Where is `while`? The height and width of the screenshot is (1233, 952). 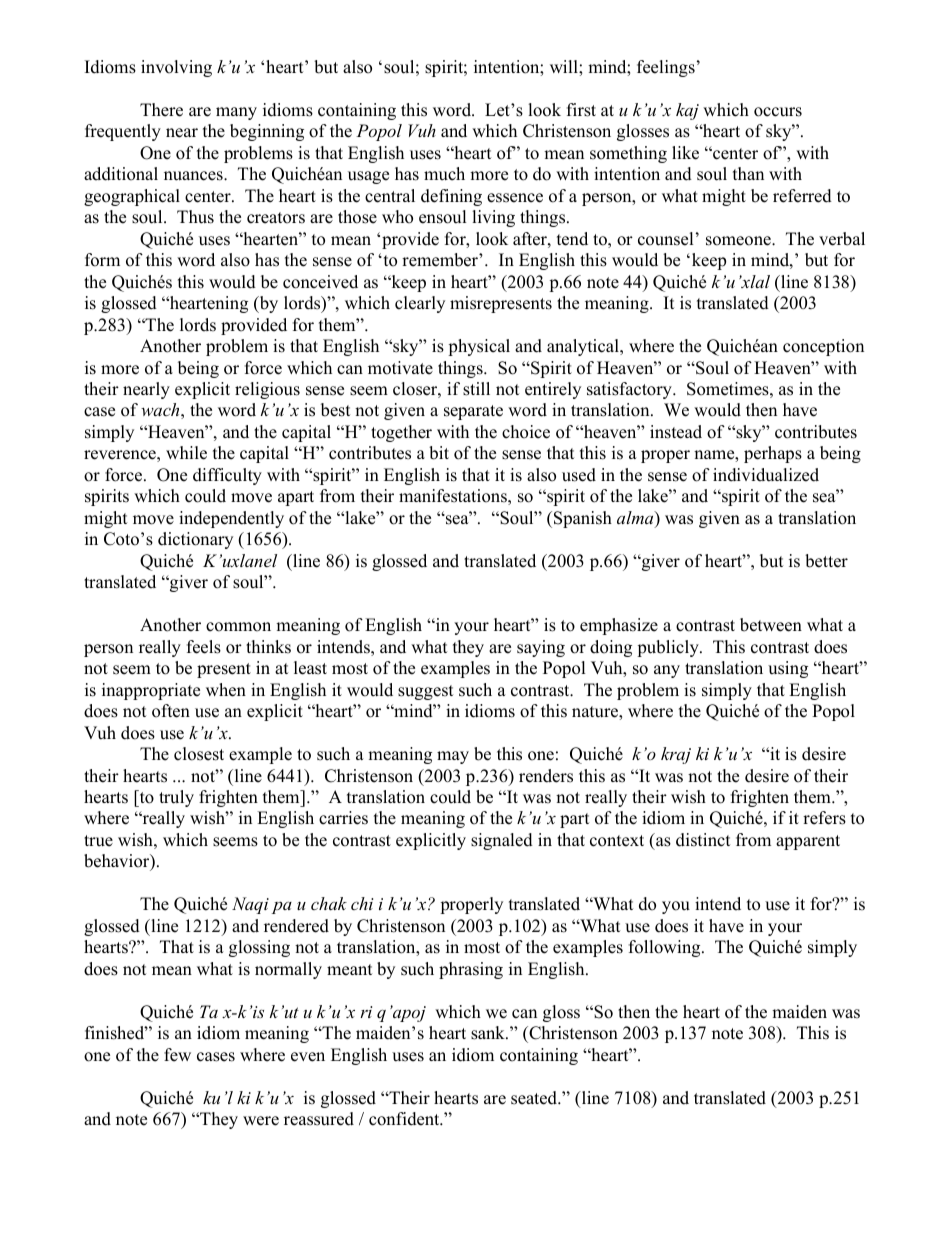
while is located at coordinates (186, 453).
